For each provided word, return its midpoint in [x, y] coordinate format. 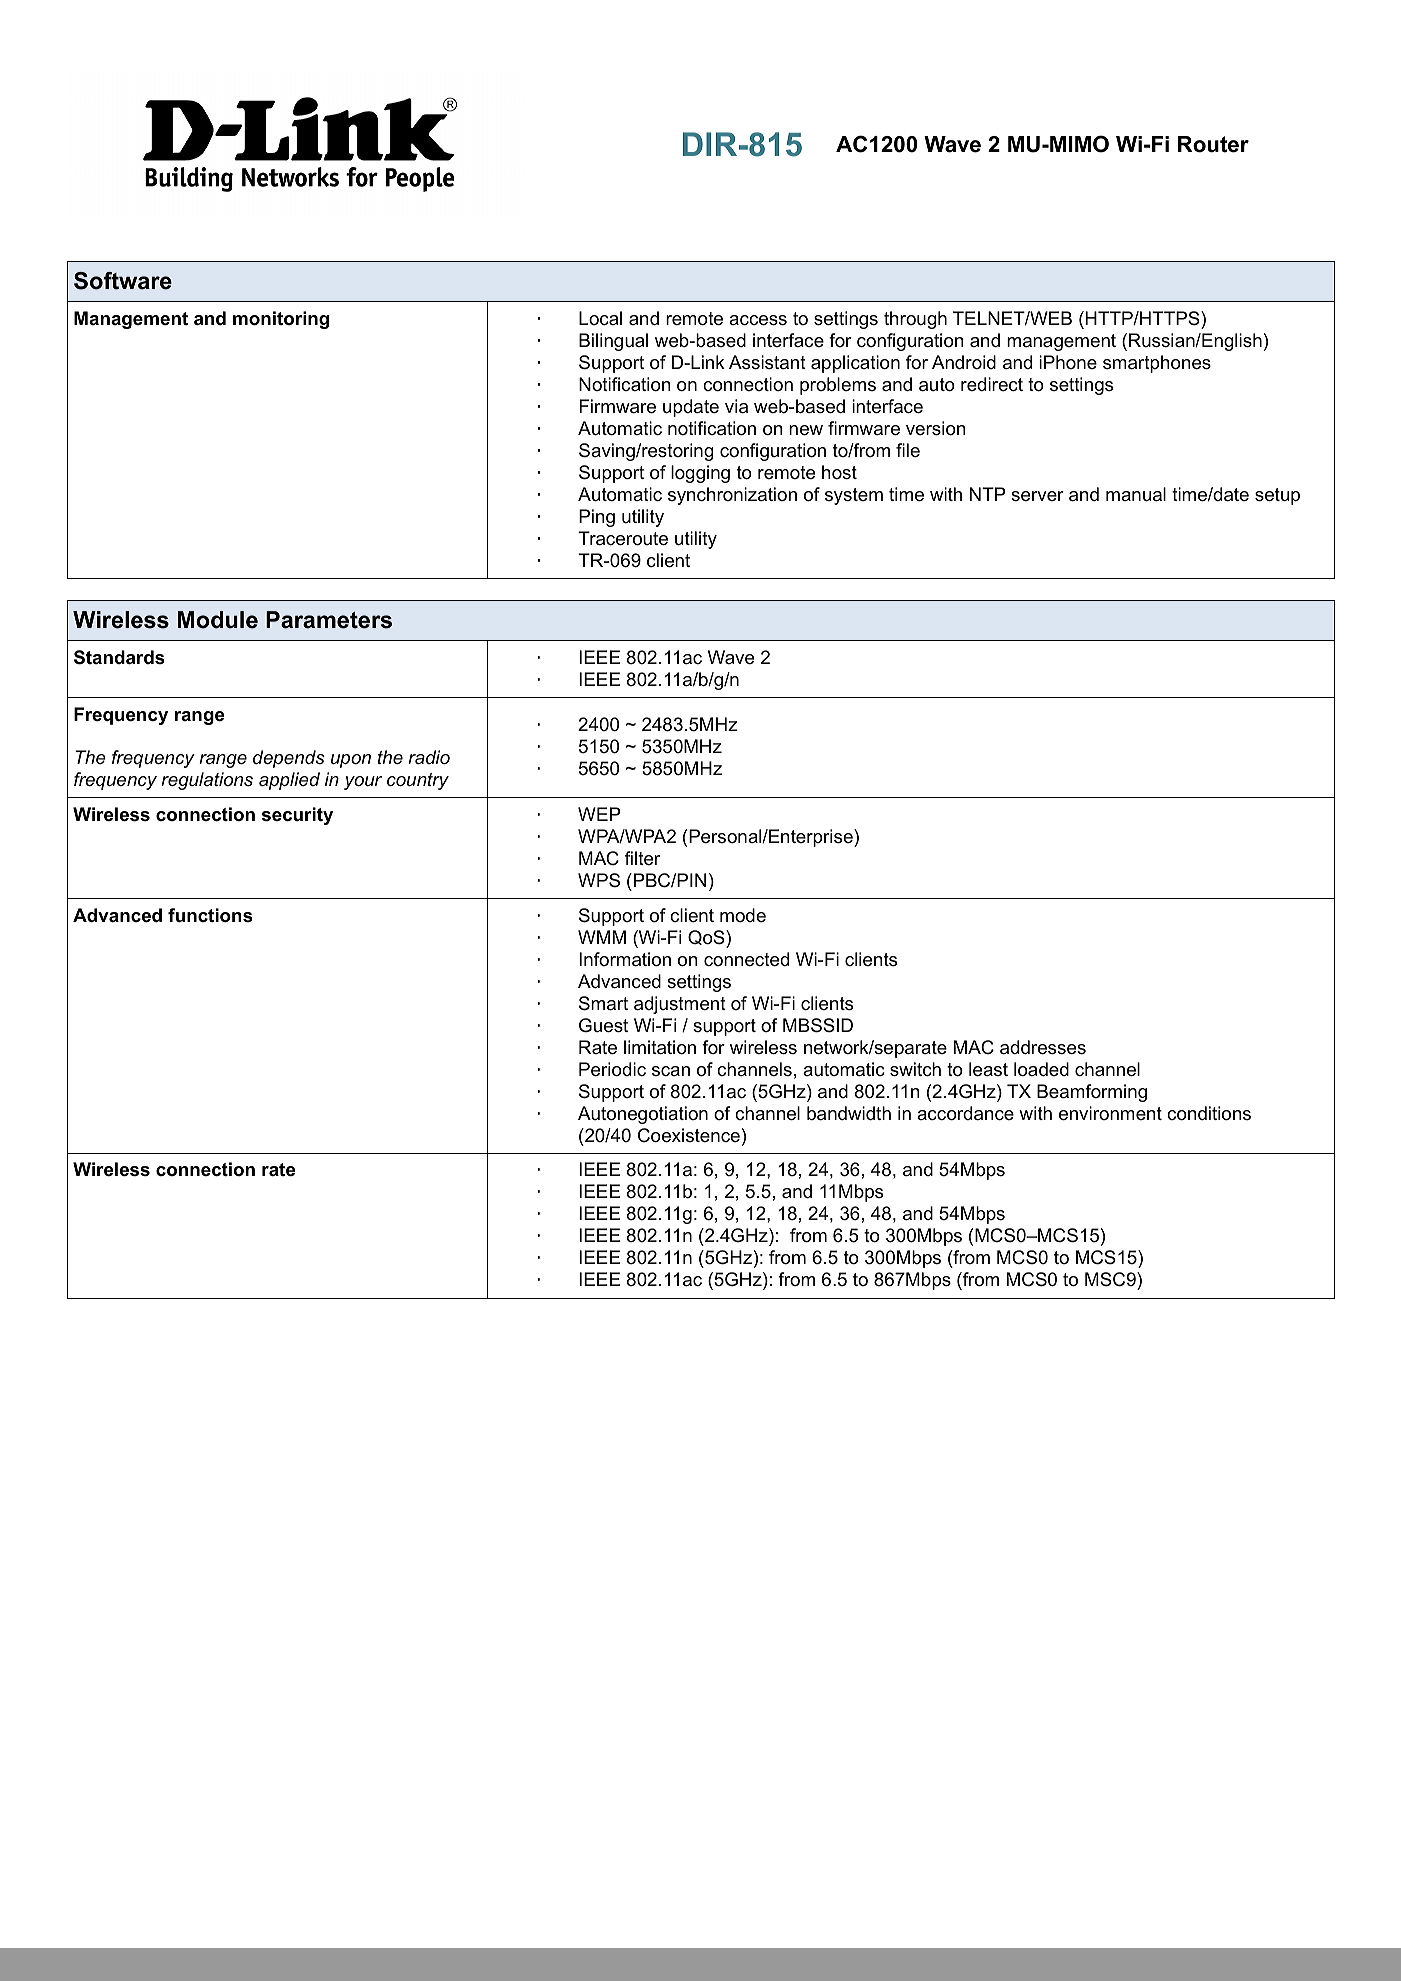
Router [1213, 144]
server [1037, 496]
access [758, 320]
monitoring [281, 320]
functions [210, 915]
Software [123, 281]
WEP [599, 814]
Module [218, 620]
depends [289, 759]
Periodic [612, 1069]
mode [743, 915]
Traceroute [623, 538]
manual [1136, 494]
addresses [1043, 1047]
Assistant [767, 362]
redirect [992, 384]
